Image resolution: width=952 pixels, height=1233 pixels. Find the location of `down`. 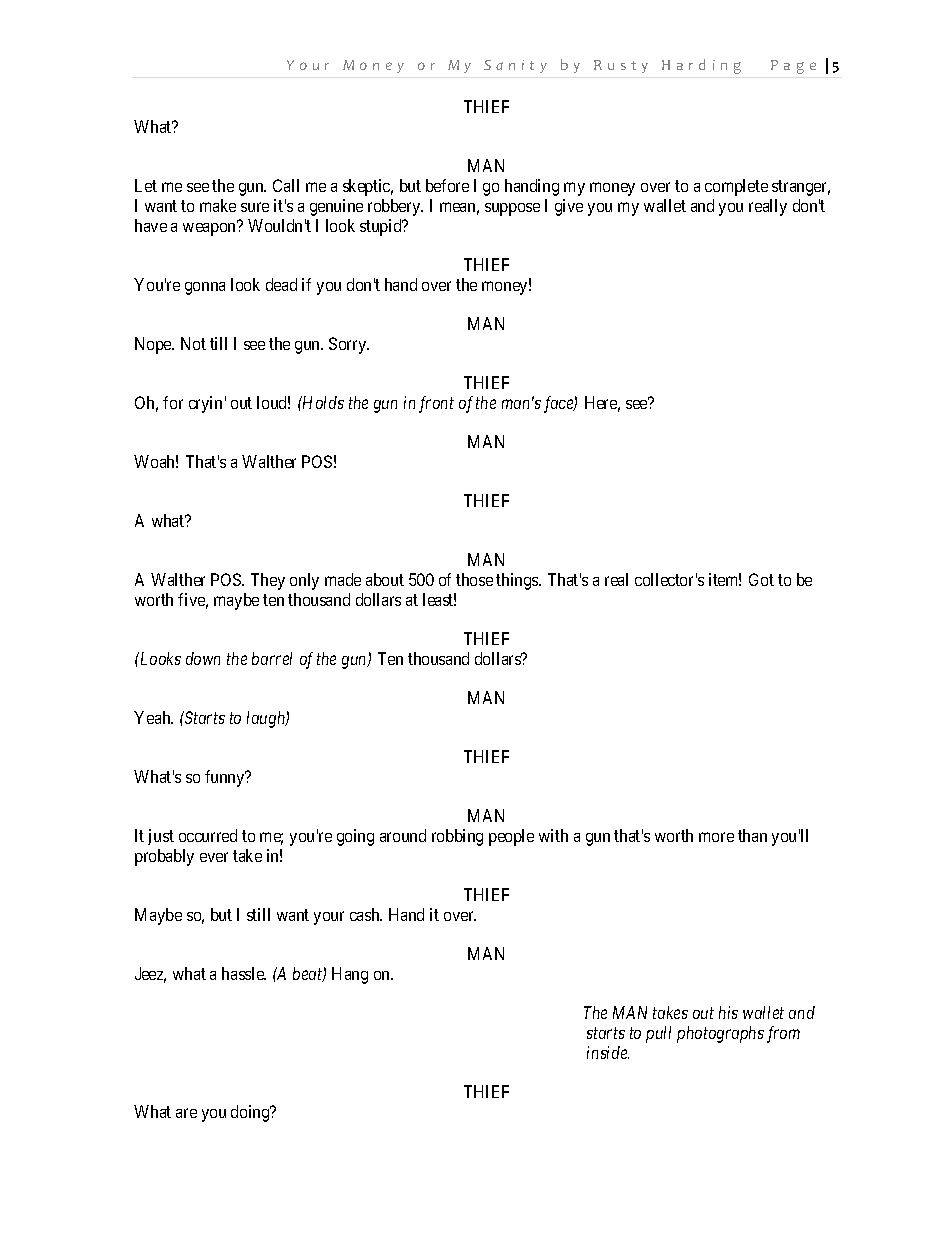

down is located at coordinates (203, 658).
